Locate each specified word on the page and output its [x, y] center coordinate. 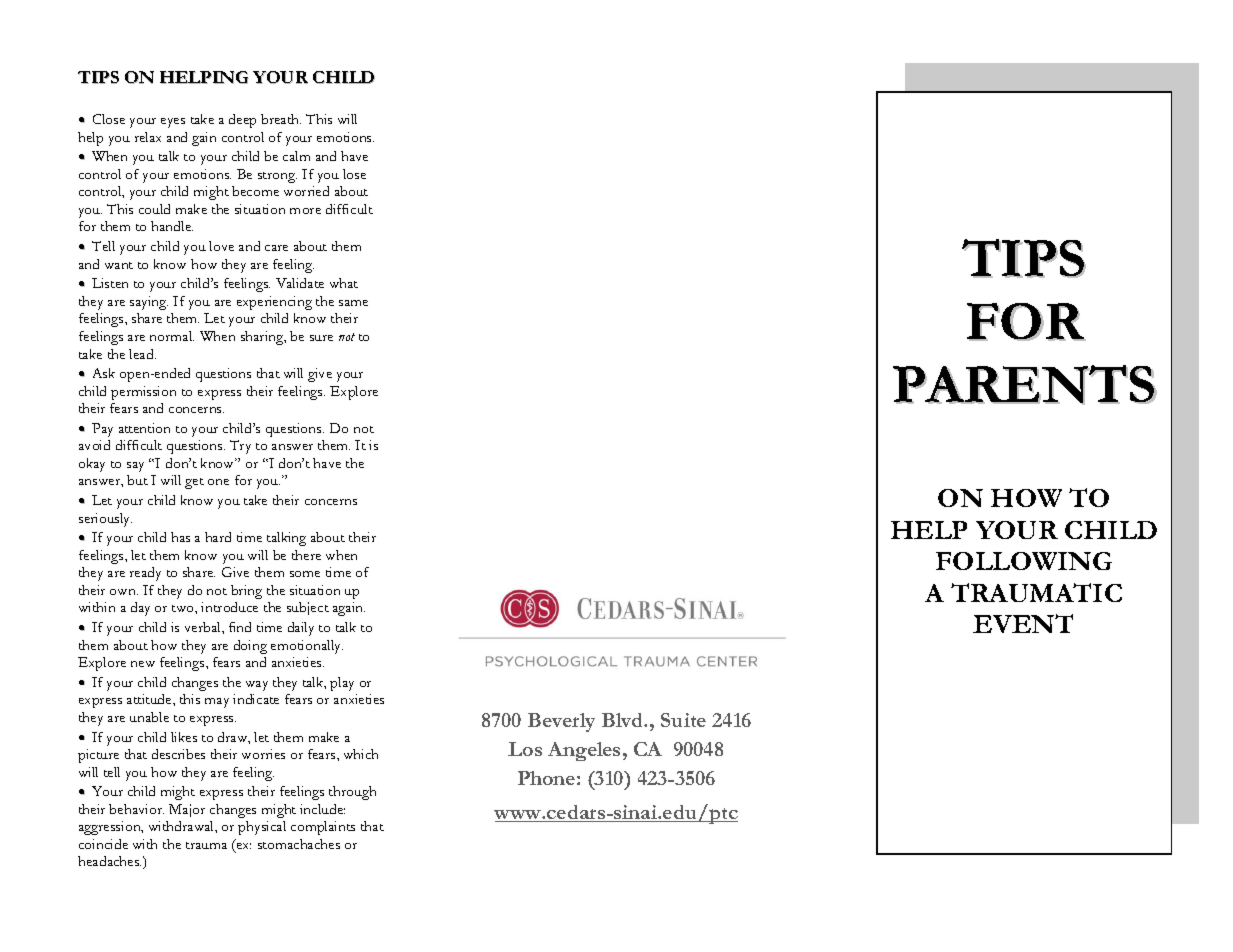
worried [306, 191]
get [194, 483]
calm [296, 156]
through [352, 793]
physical [262, 828]
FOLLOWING [1024, 561]
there [306, 555]
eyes [173, 123]
